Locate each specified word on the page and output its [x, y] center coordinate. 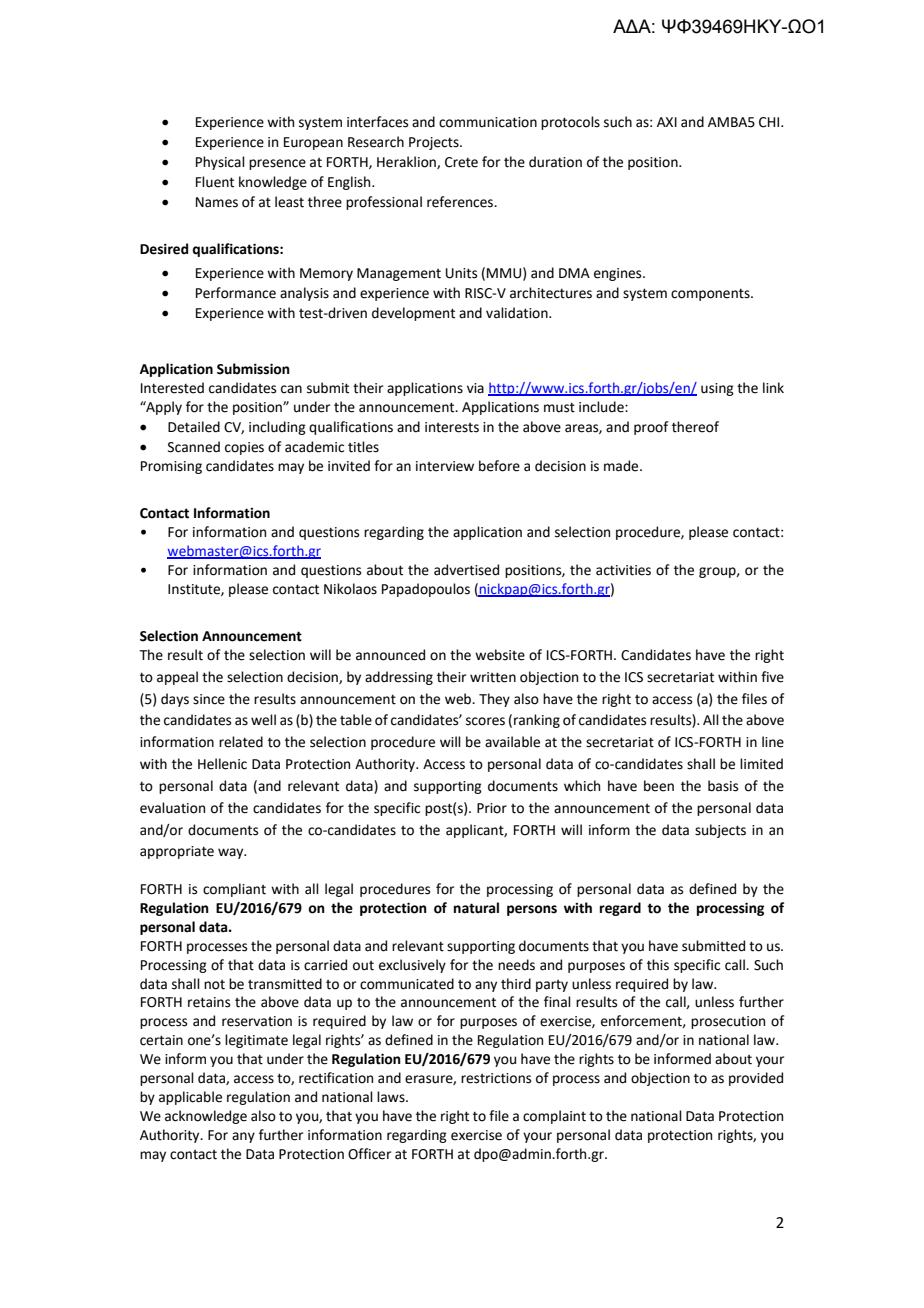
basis [723, 786]
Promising [171, 467]
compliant [234, 890]
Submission [253, 369]
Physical [220, 163]
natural [476, 908]
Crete [461, 162]
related [241, 742]
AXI [667, 122]
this [658, 965]
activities [623, 570]
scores [485, 721]
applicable [190, 1098]
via [475, 388]
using [717, 389]
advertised [466, 570]
